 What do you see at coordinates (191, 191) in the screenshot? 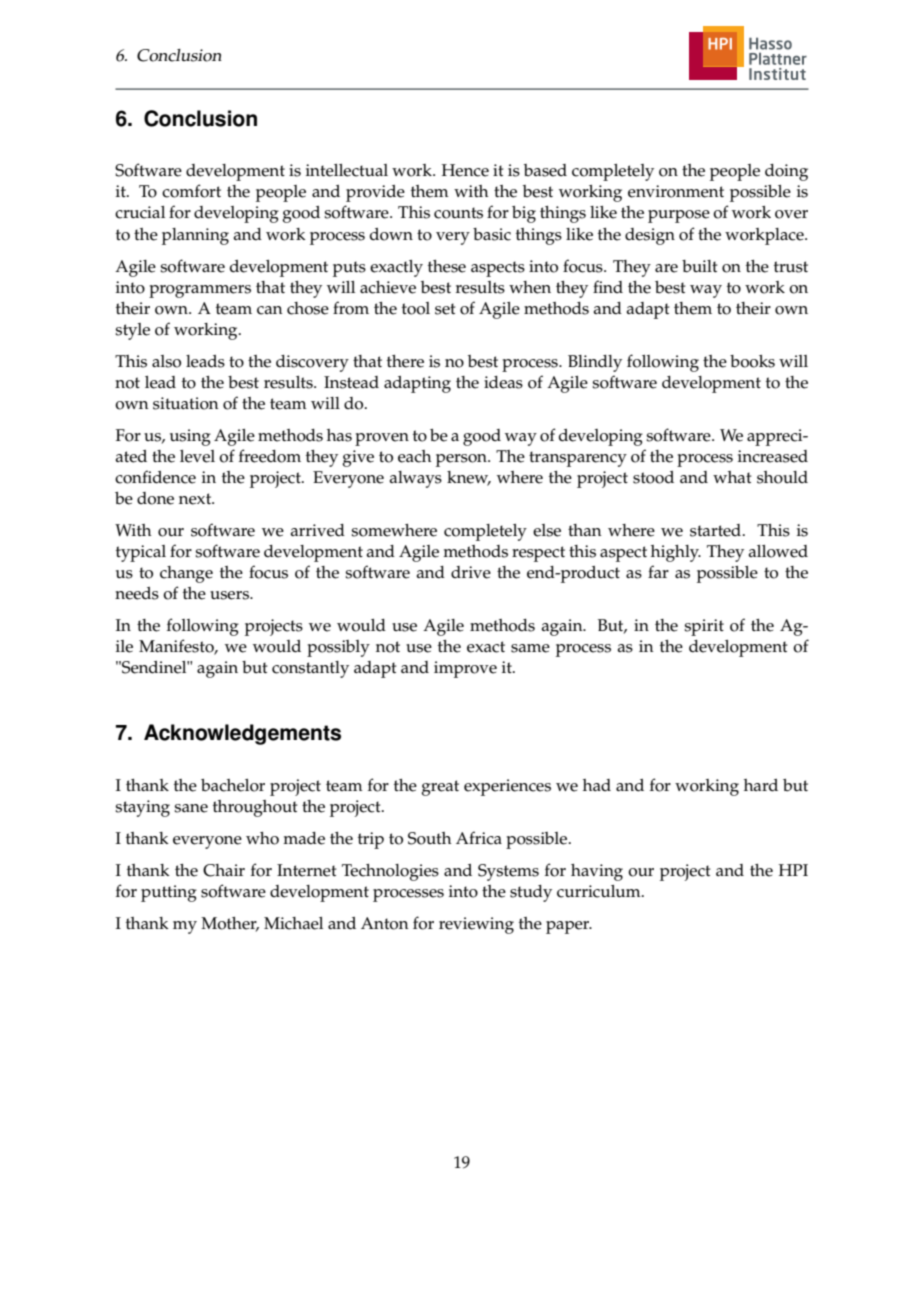
I see `comfort` at bounding box center [191, 191].
